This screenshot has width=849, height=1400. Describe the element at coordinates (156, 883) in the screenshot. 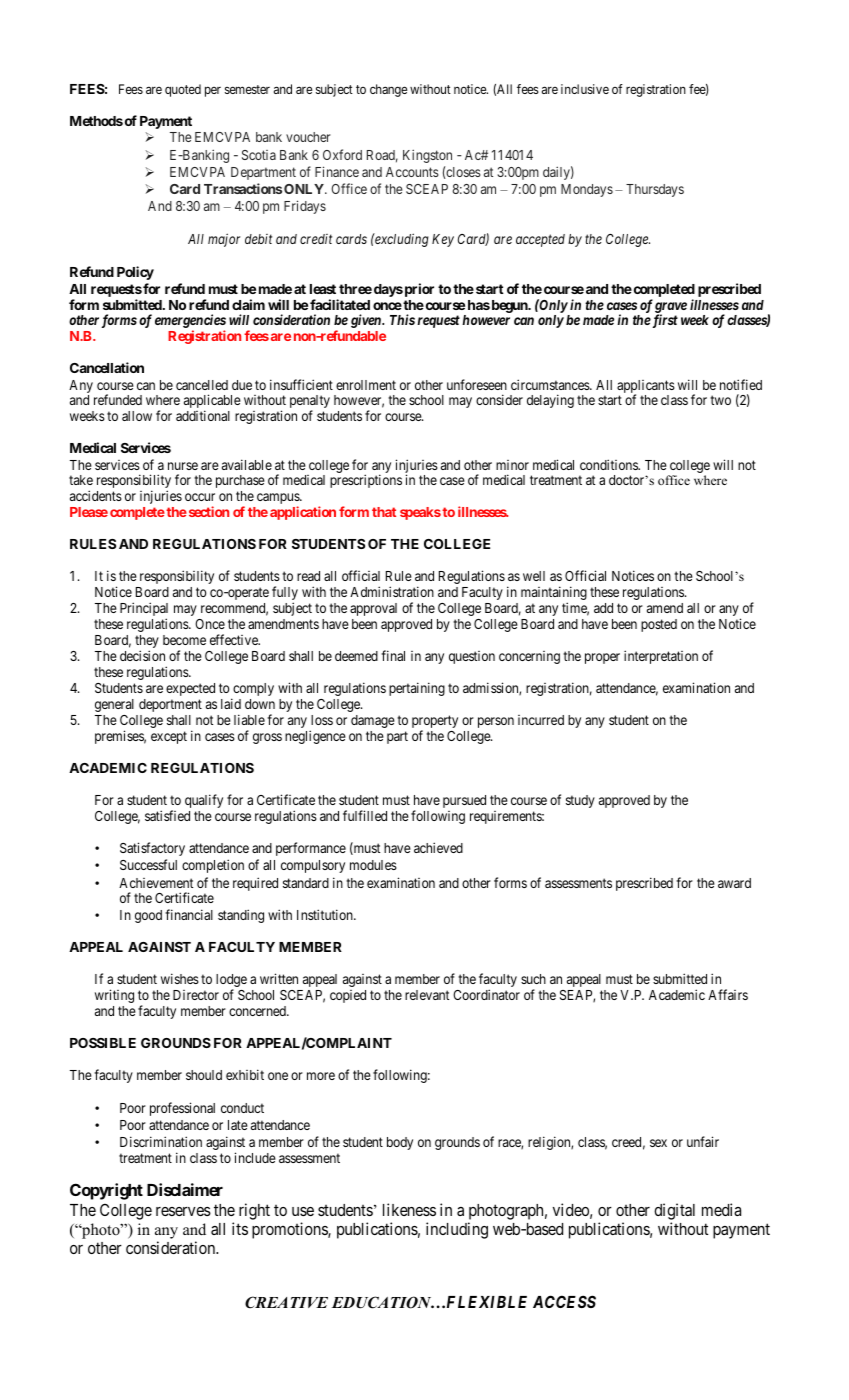

I see `Achievement` at that location.
